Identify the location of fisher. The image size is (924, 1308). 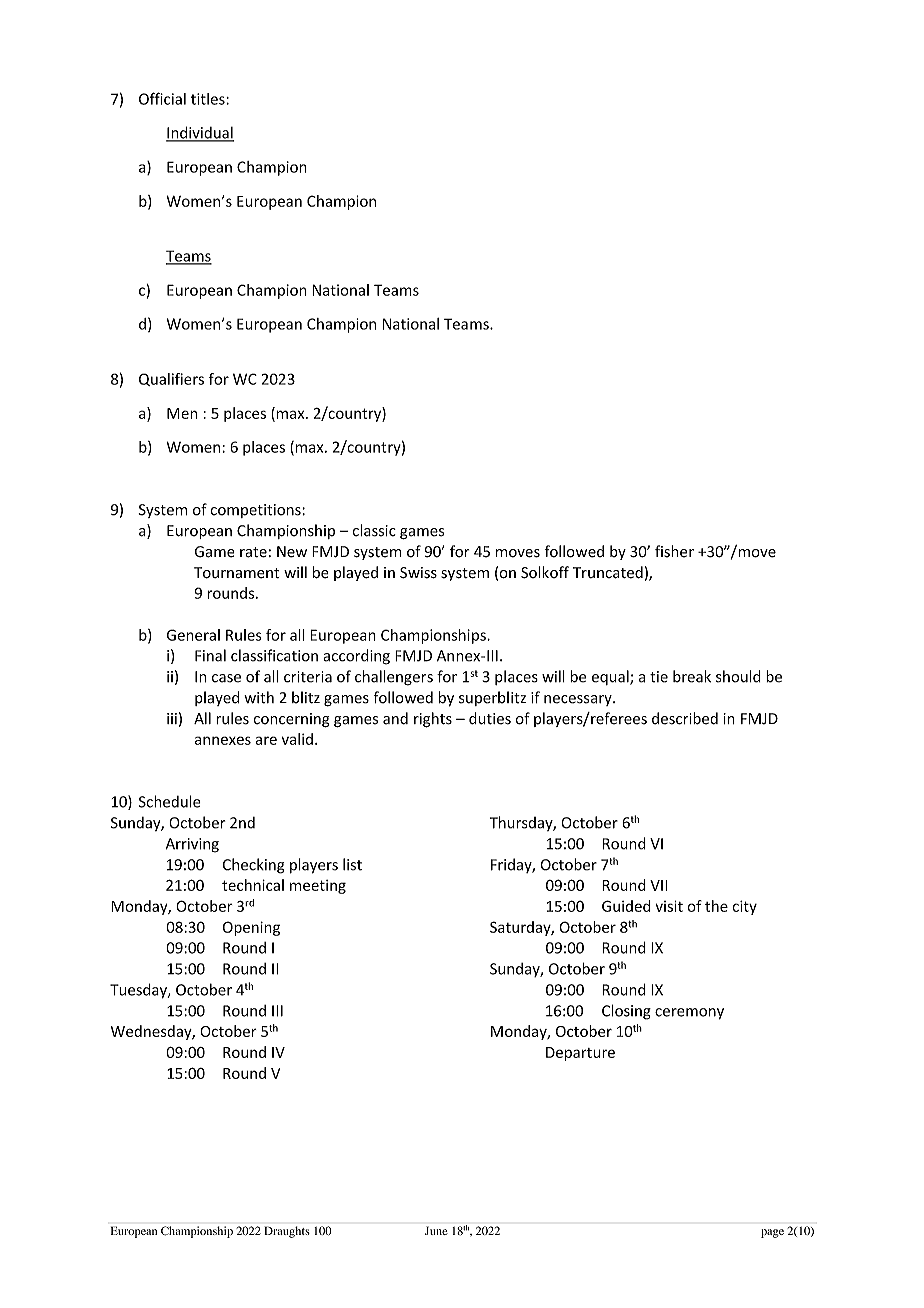
(674, 551).
